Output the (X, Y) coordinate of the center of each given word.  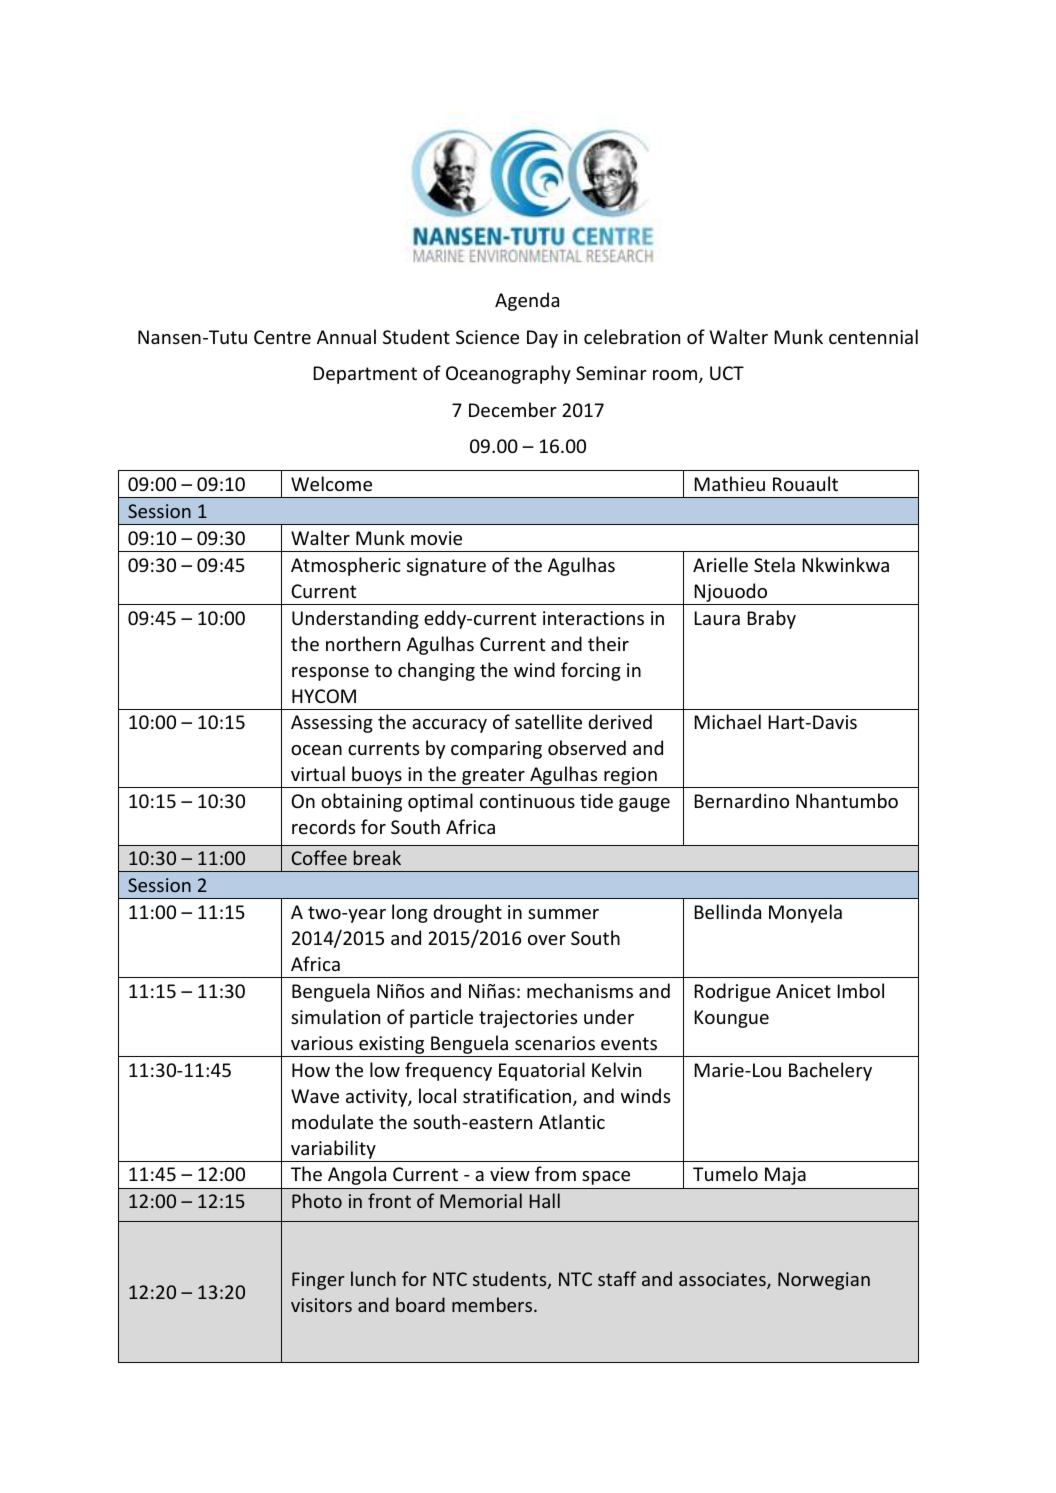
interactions (593, 618)
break (377, 857)
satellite (548, 721)
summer (563, 914)
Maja (785, 1176)
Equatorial (542, 1071)
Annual (346, 336)
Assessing (332, 724)
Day (542, 339)
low (385, 1069)
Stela (774, 564)
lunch (373, 1278)
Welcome (331, 483)
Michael (727, 721)
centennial (873, 336)
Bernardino (741, 800)
